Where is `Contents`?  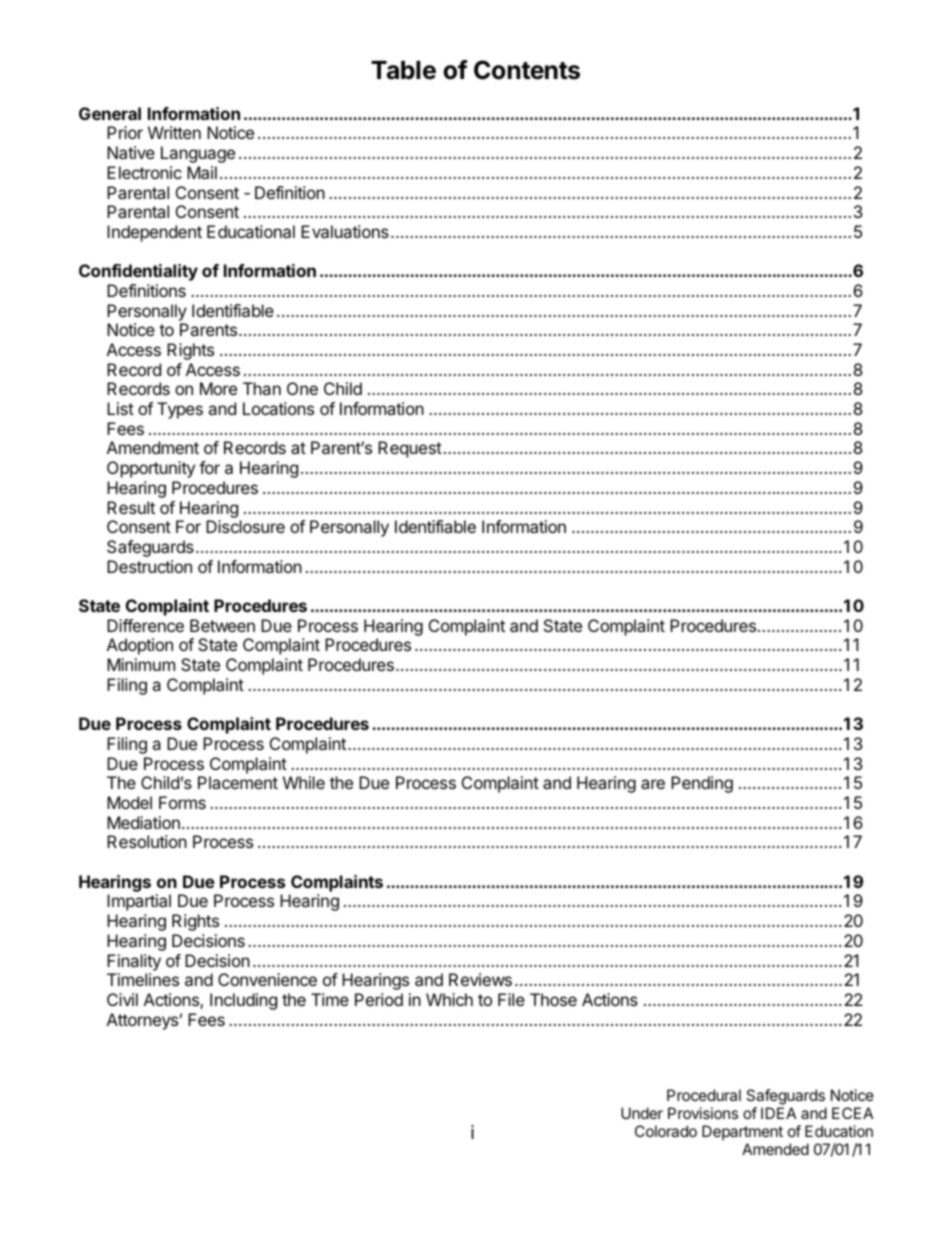
Contents is located at coordinates (527, 70).
